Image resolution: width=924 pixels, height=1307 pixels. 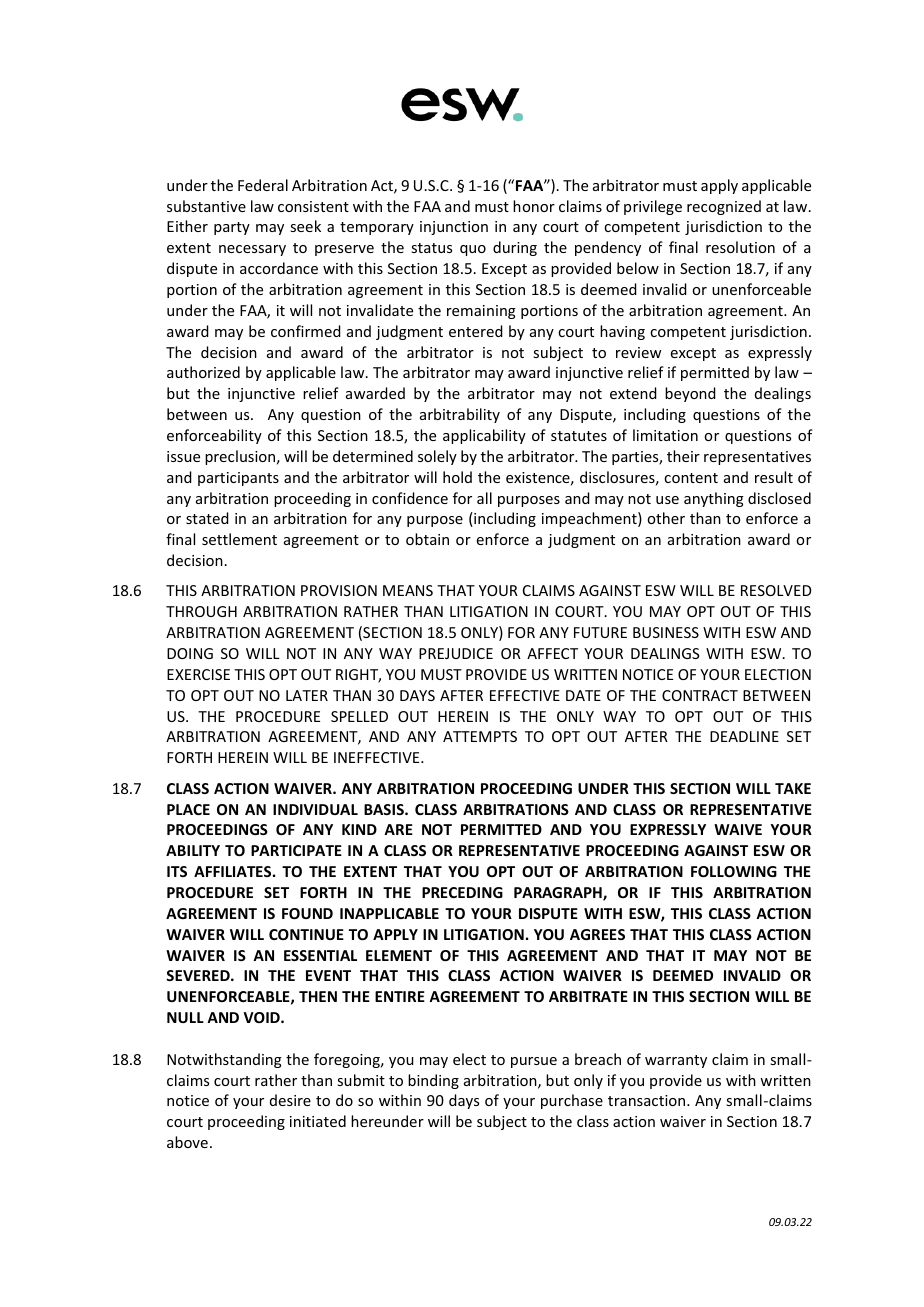 What do you see at coordinates (188, 809) in the screenshot?
I see `PLACE` at bounding box center [188, 809].
